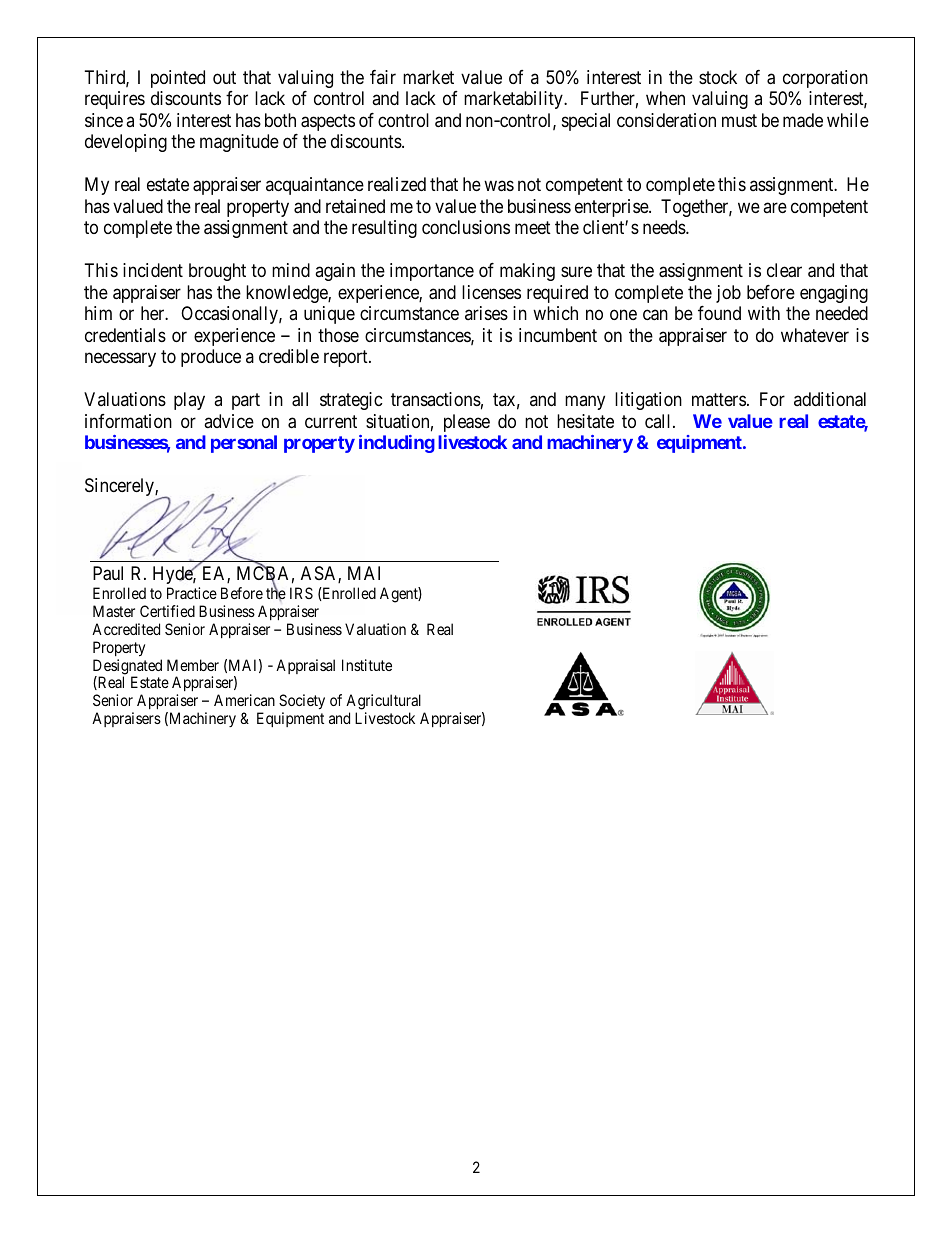  What do you see at coordinates (367, 665) in the document?
I see `Institute` at bounding box center [367, 665].
